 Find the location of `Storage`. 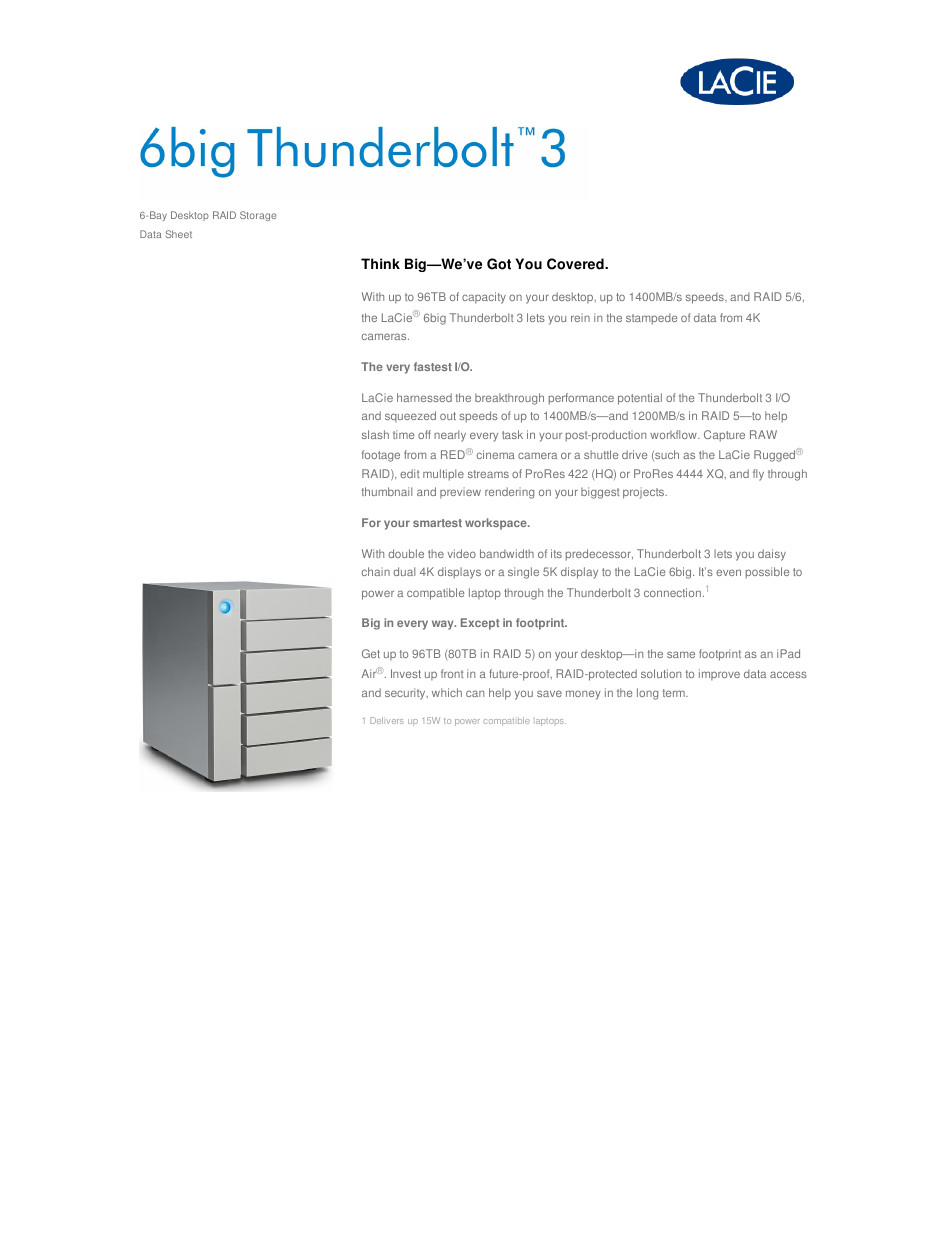

Storage is located at coordinates (258, 216).
